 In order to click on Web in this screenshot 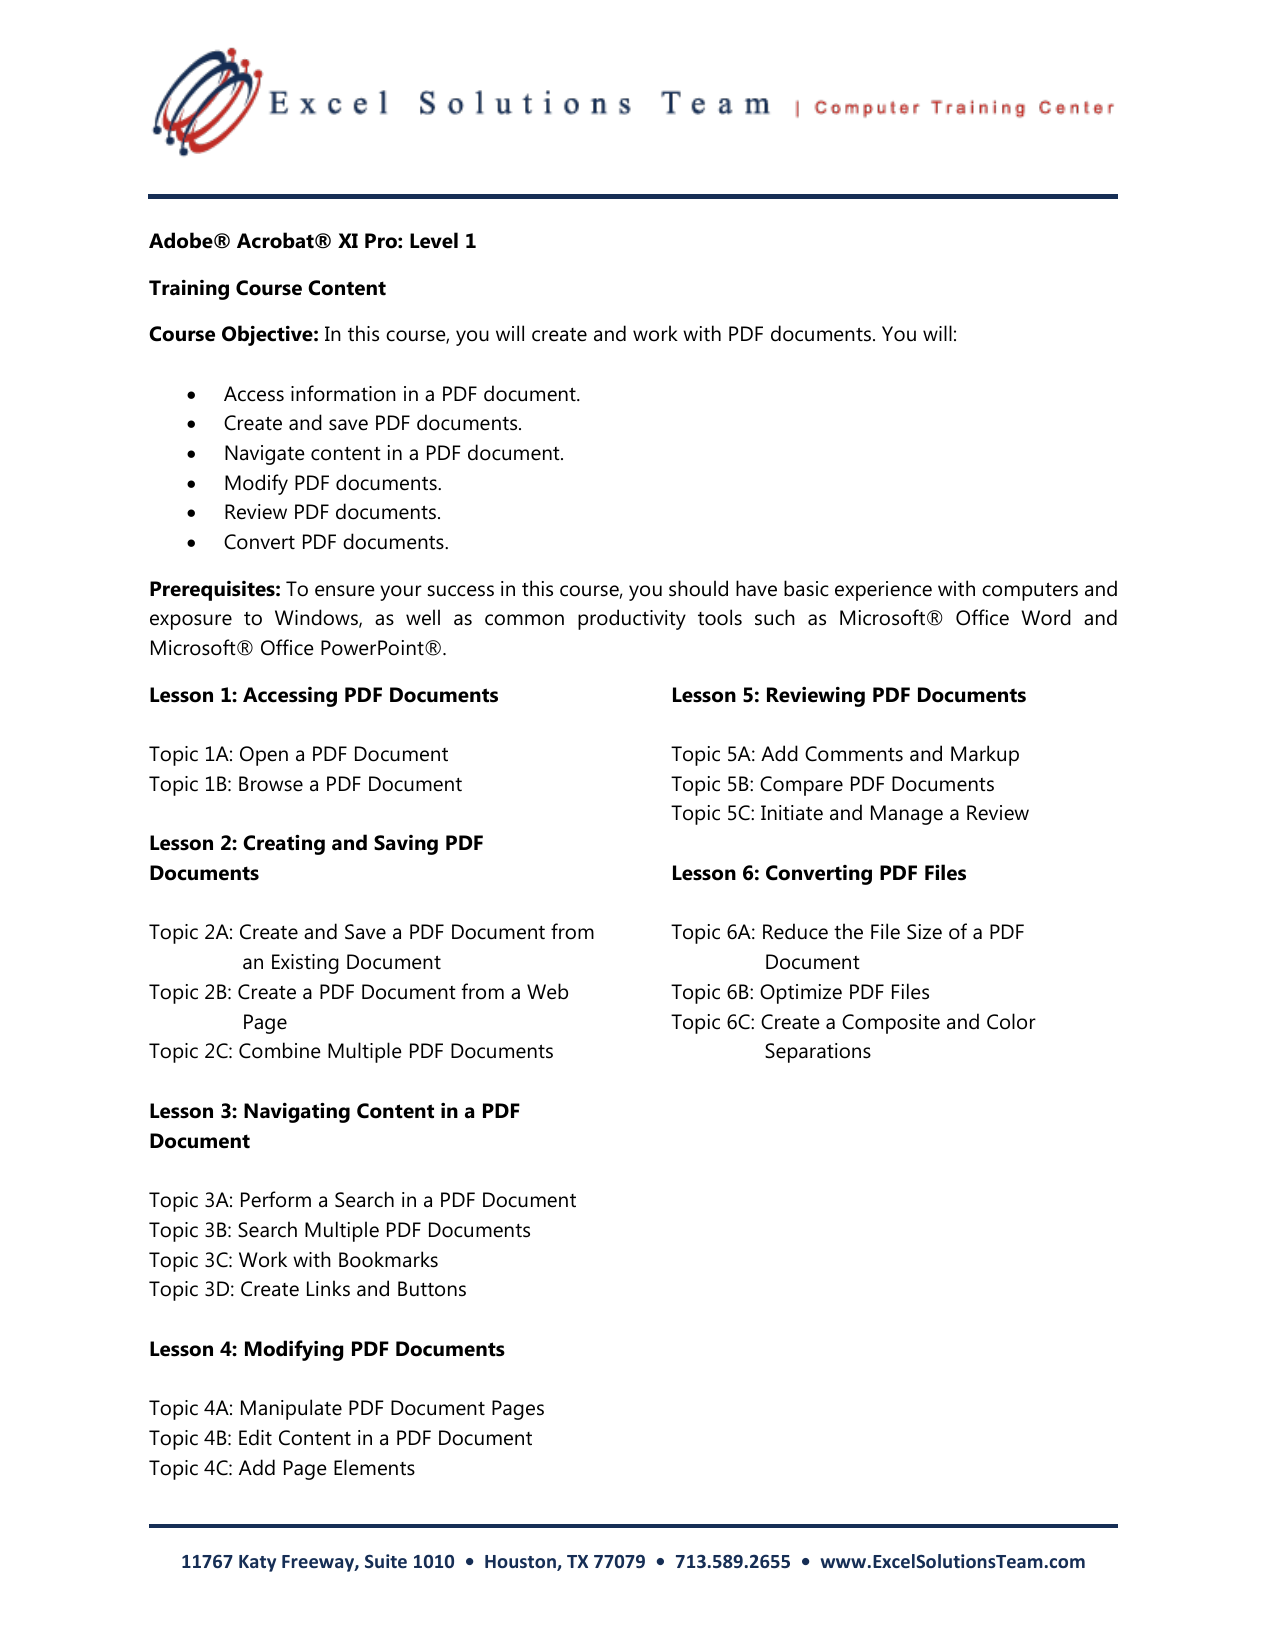, I will do `click(547, 991)`.
